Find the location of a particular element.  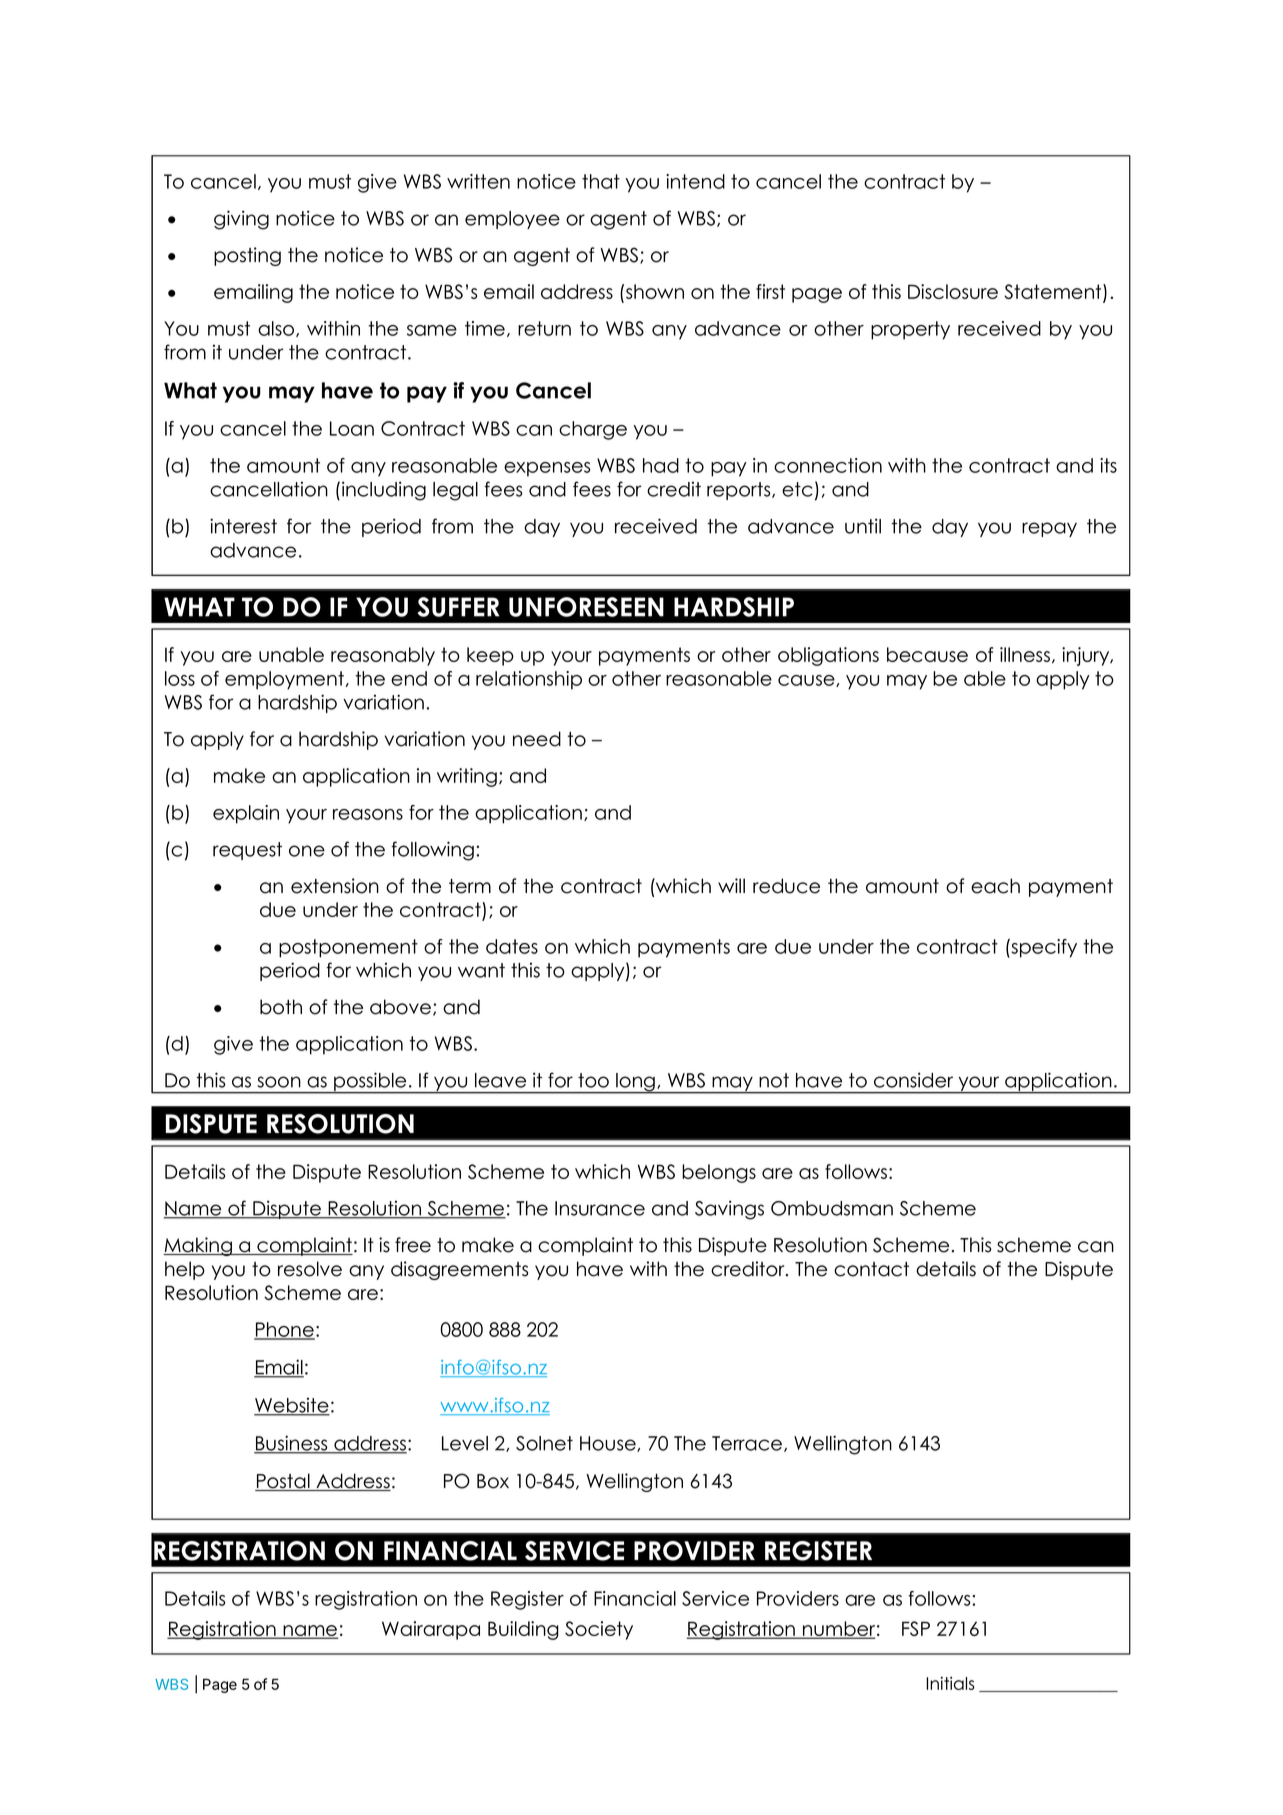

Society is located at coordinates (599, 1630).
